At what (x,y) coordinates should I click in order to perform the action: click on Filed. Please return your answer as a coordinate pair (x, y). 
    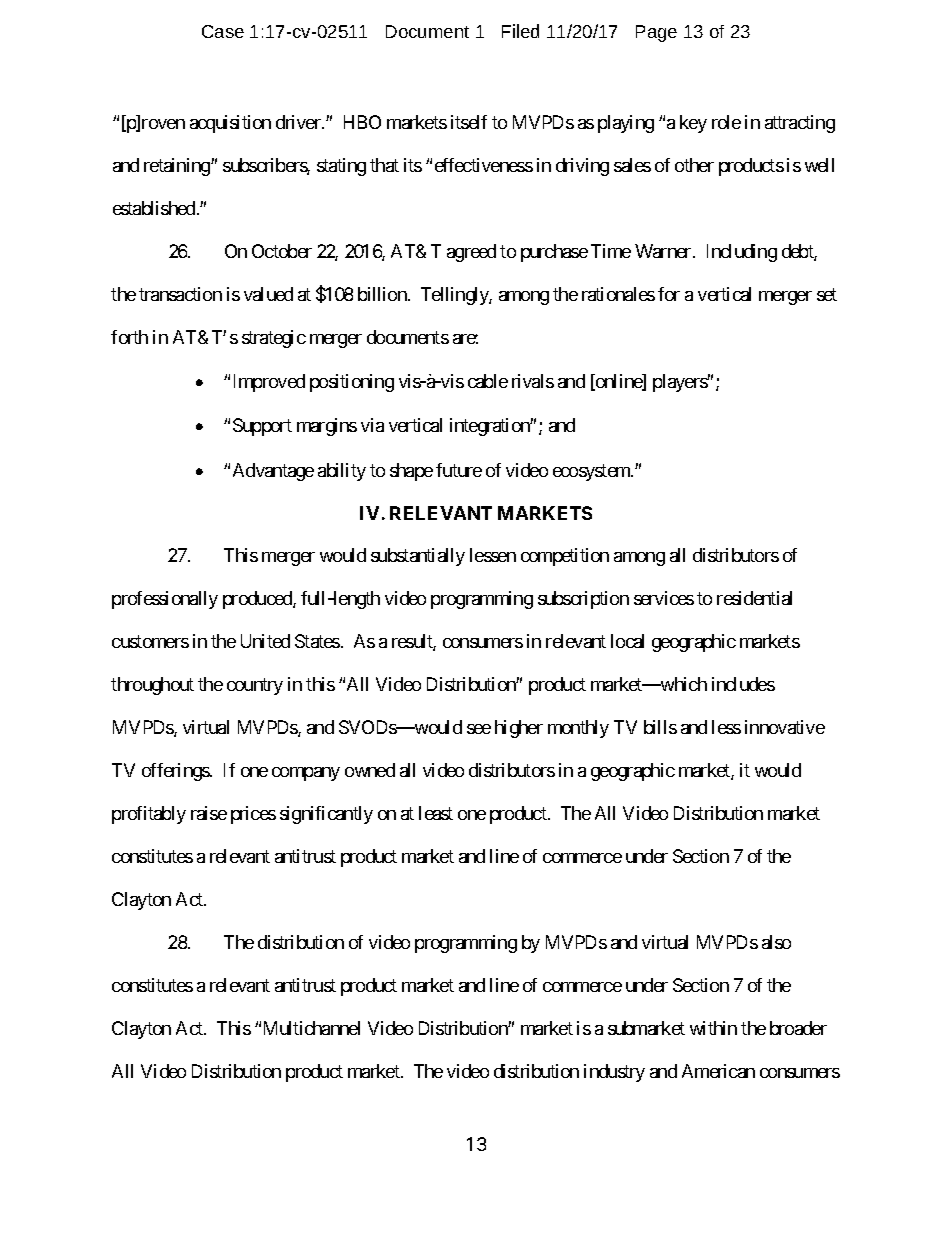
    Looking at the image, I should click on (520, 31).
